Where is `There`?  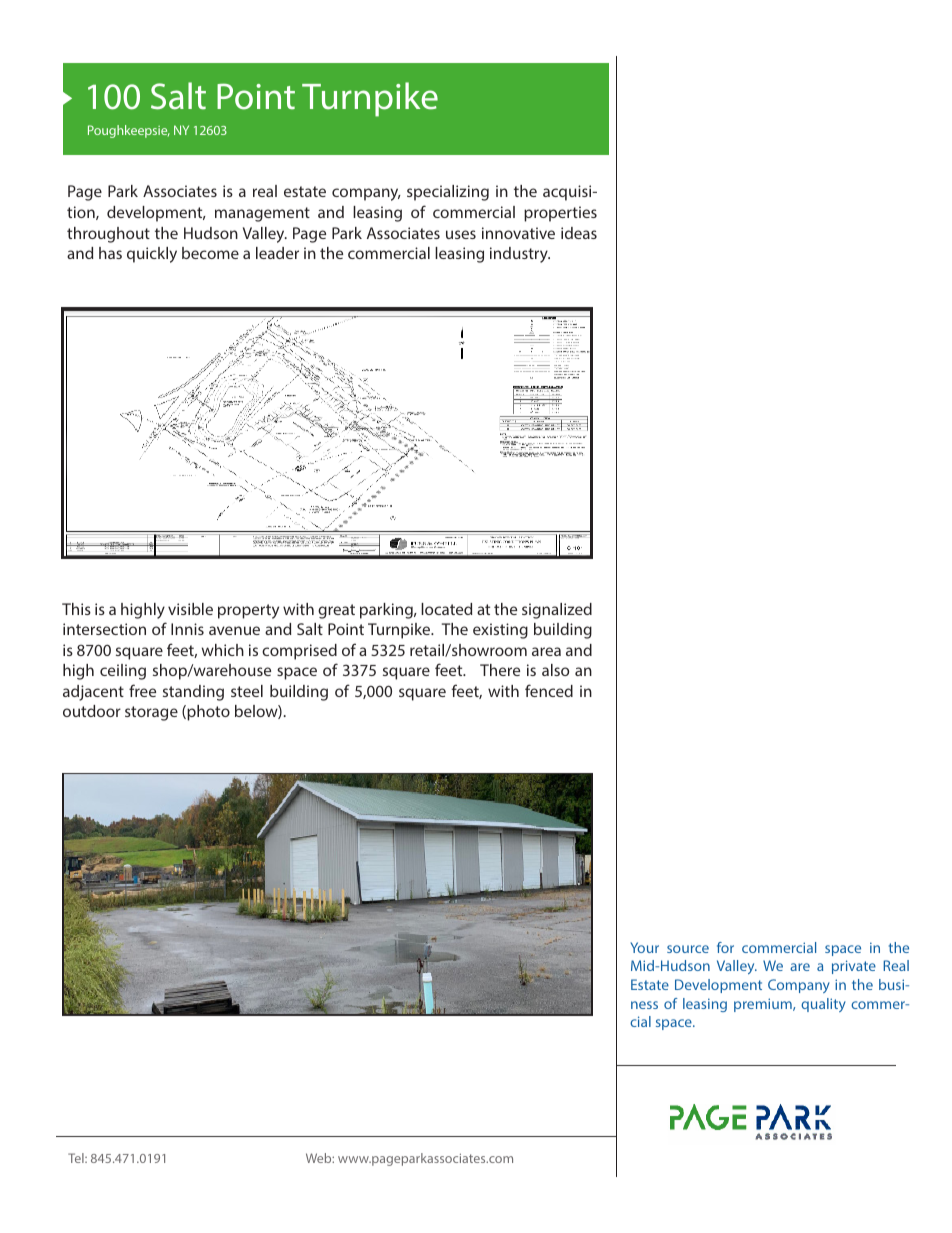 There is located at coordinates (500, 670).
